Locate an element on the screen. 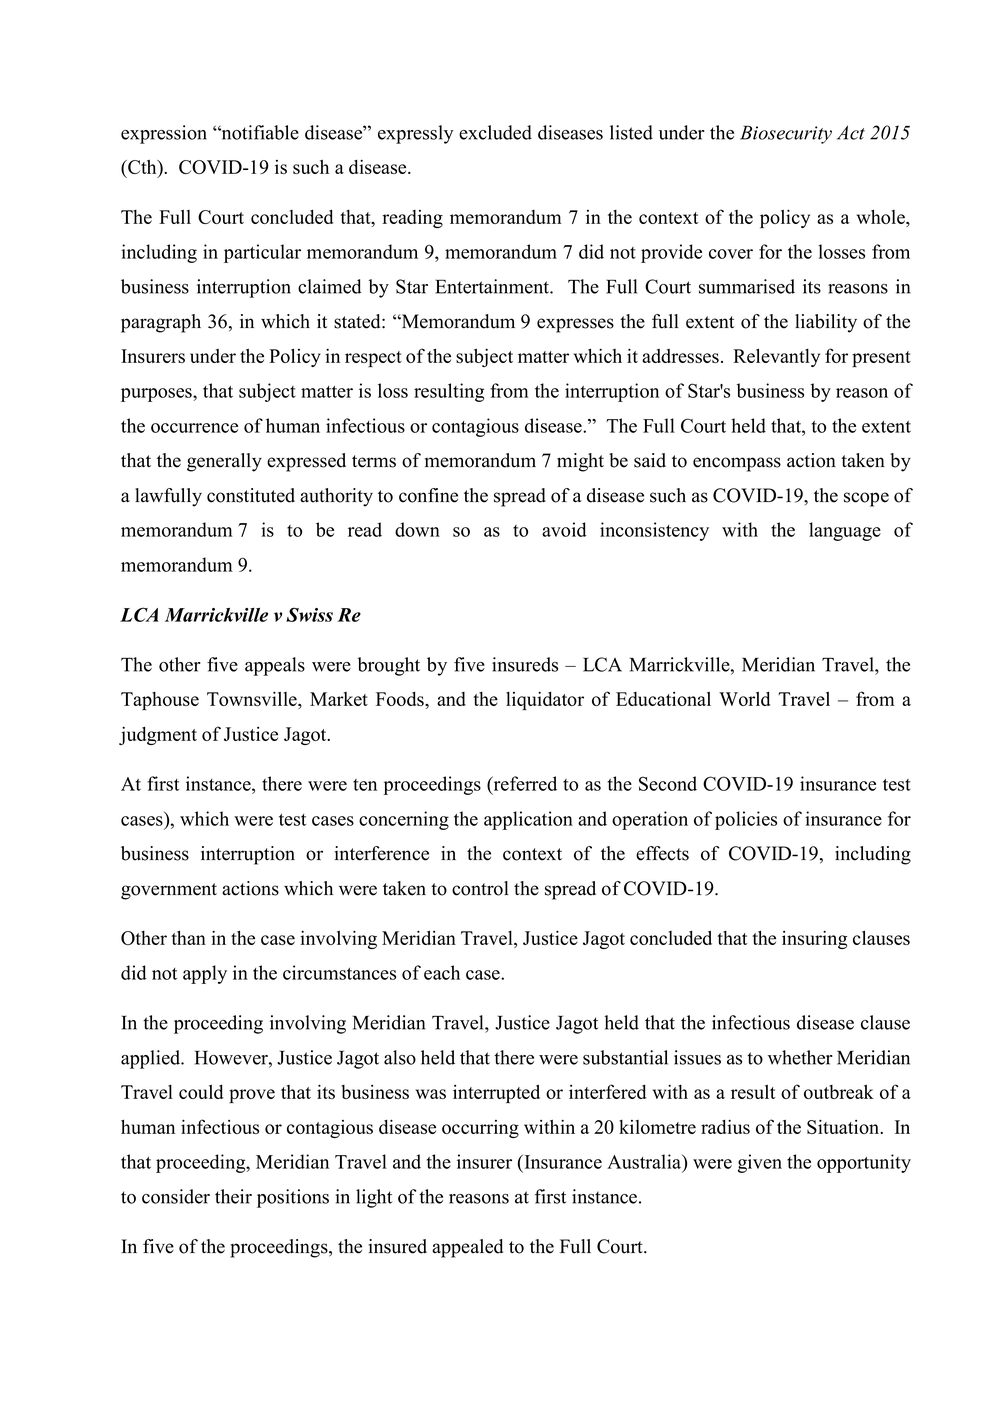 Image resolution: width=1000 pixels, height=1414 pixels. liquidator is located at coordinates (545, 701).
